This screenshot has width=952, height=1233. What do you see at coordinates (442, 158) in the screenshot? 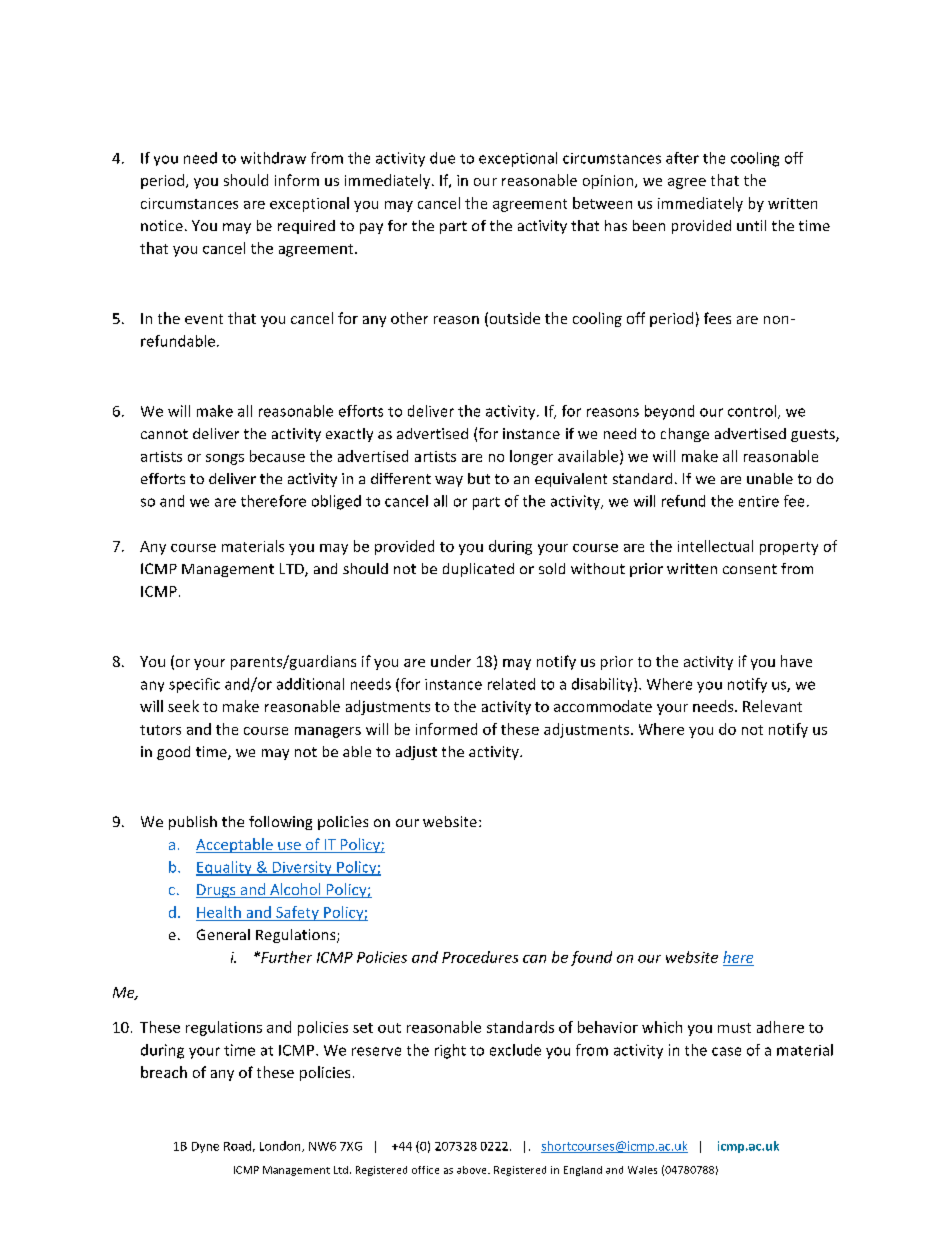
I see `due` at bounding box center [442, 158].
